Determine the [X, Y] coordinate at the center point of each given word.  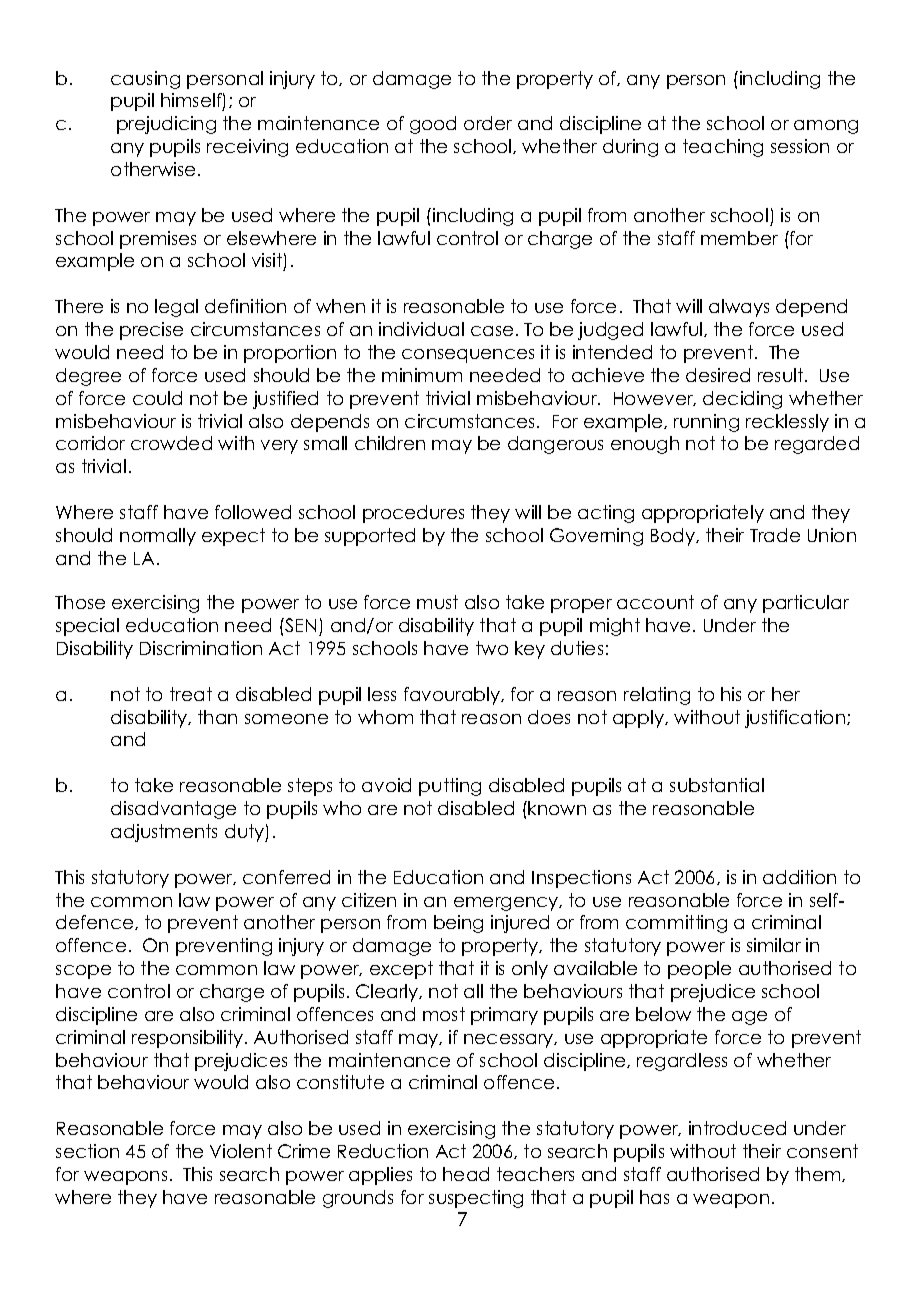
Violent [241, 1151]
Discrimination [201, 648]
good [433, 125]
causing [145, 80]
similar [774, 945]
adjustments [164, 833]
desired [718, 375]
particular [806, 604]
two [492, 648]
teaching [723, 148]
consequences [468, 356]
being [458, 924]
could [157, 398]
